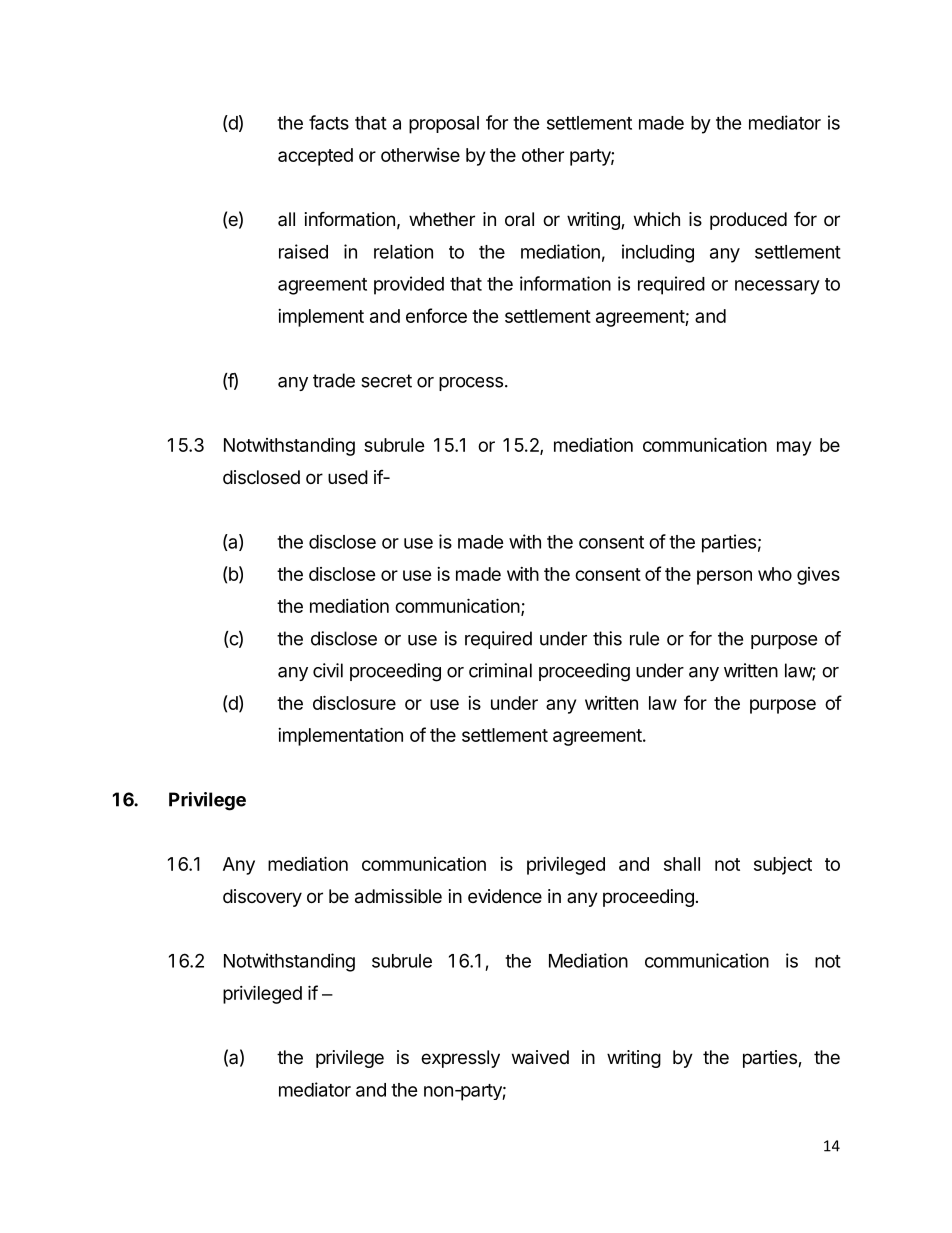 Image resolution: width=952 pixels, height=1233 pixels. Describe the element at coordinates (460, 1059) in the page. I see `expressly` at that location.
